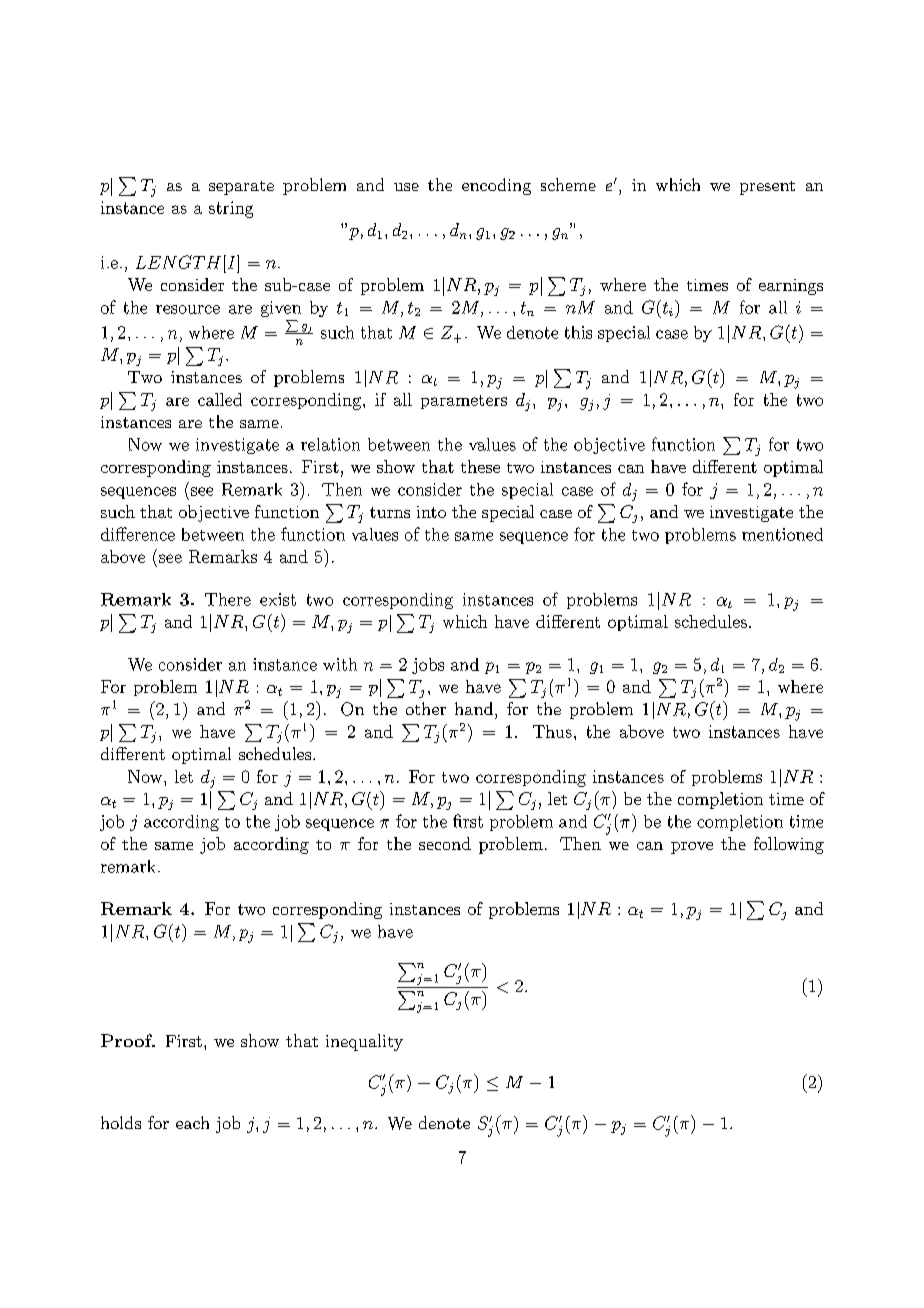 This page has height=1308, width=924. Describe the element at coordinates (445, 843) in the page. I see `second` at that location.
